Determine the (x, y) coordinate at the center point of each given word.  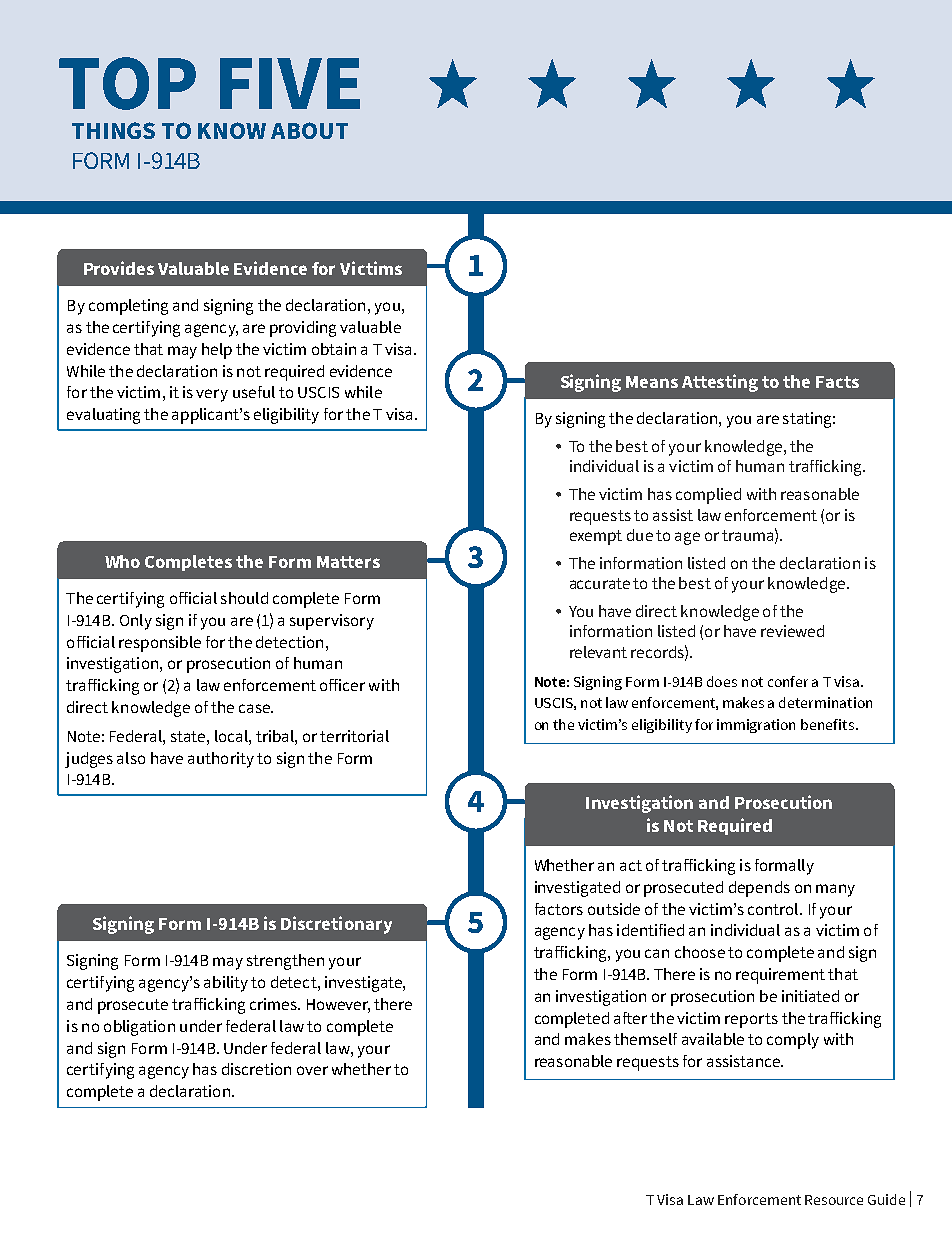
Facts (837, 382)
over (312, 1070)
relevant (598, 652)
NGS (133, 130)
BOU (310, 130)
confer (788, 681)
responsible (160, 644)
